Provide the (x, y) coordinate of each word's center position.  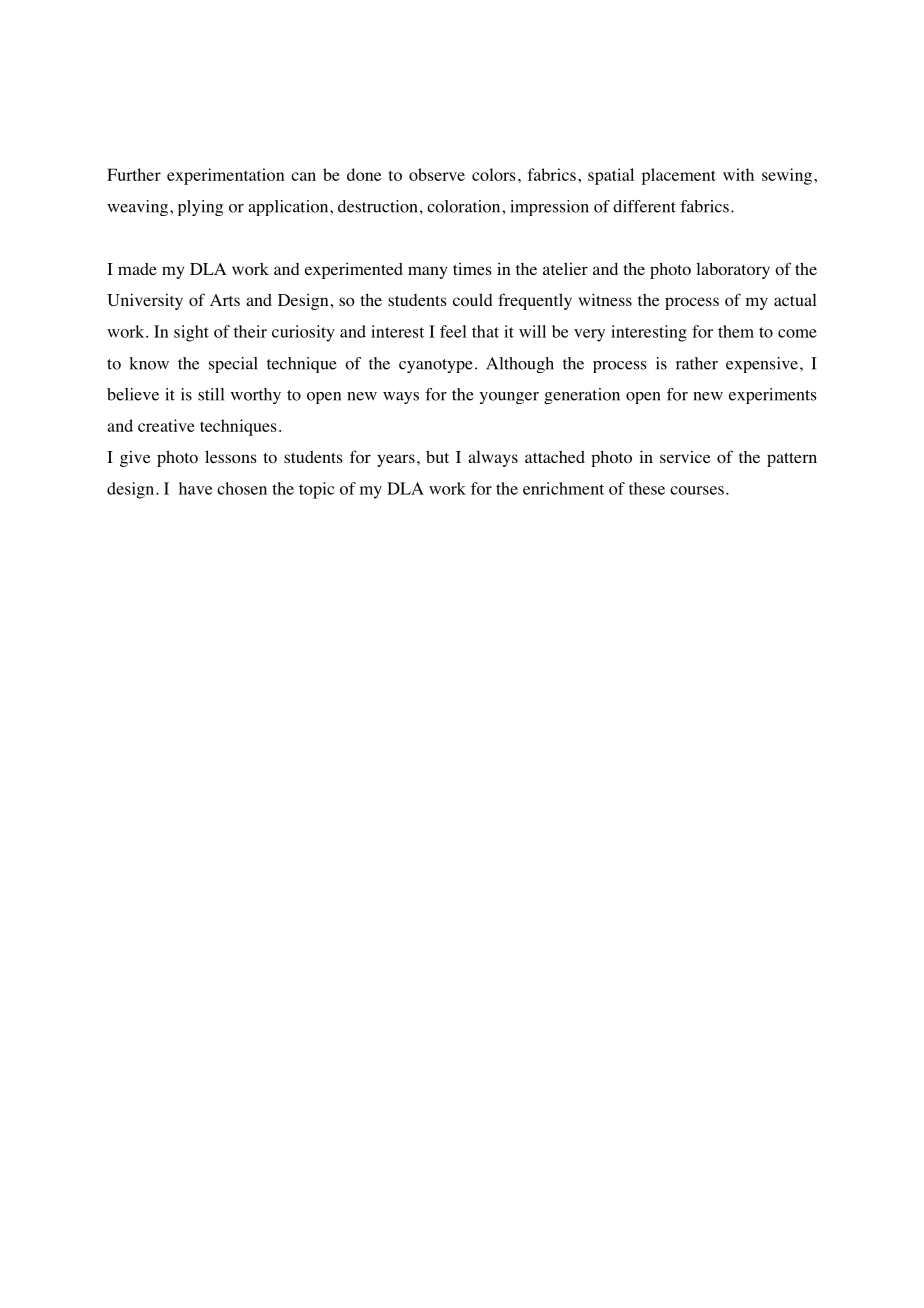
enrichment (563, 488)
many (427, 272)
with (738, 174)
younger (509, 398)
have (195, 488)
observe (437, 174)
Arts (225, 300)
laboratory (733, 270)
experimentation (225, 176)
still (211, 394)
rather (697, 363)
